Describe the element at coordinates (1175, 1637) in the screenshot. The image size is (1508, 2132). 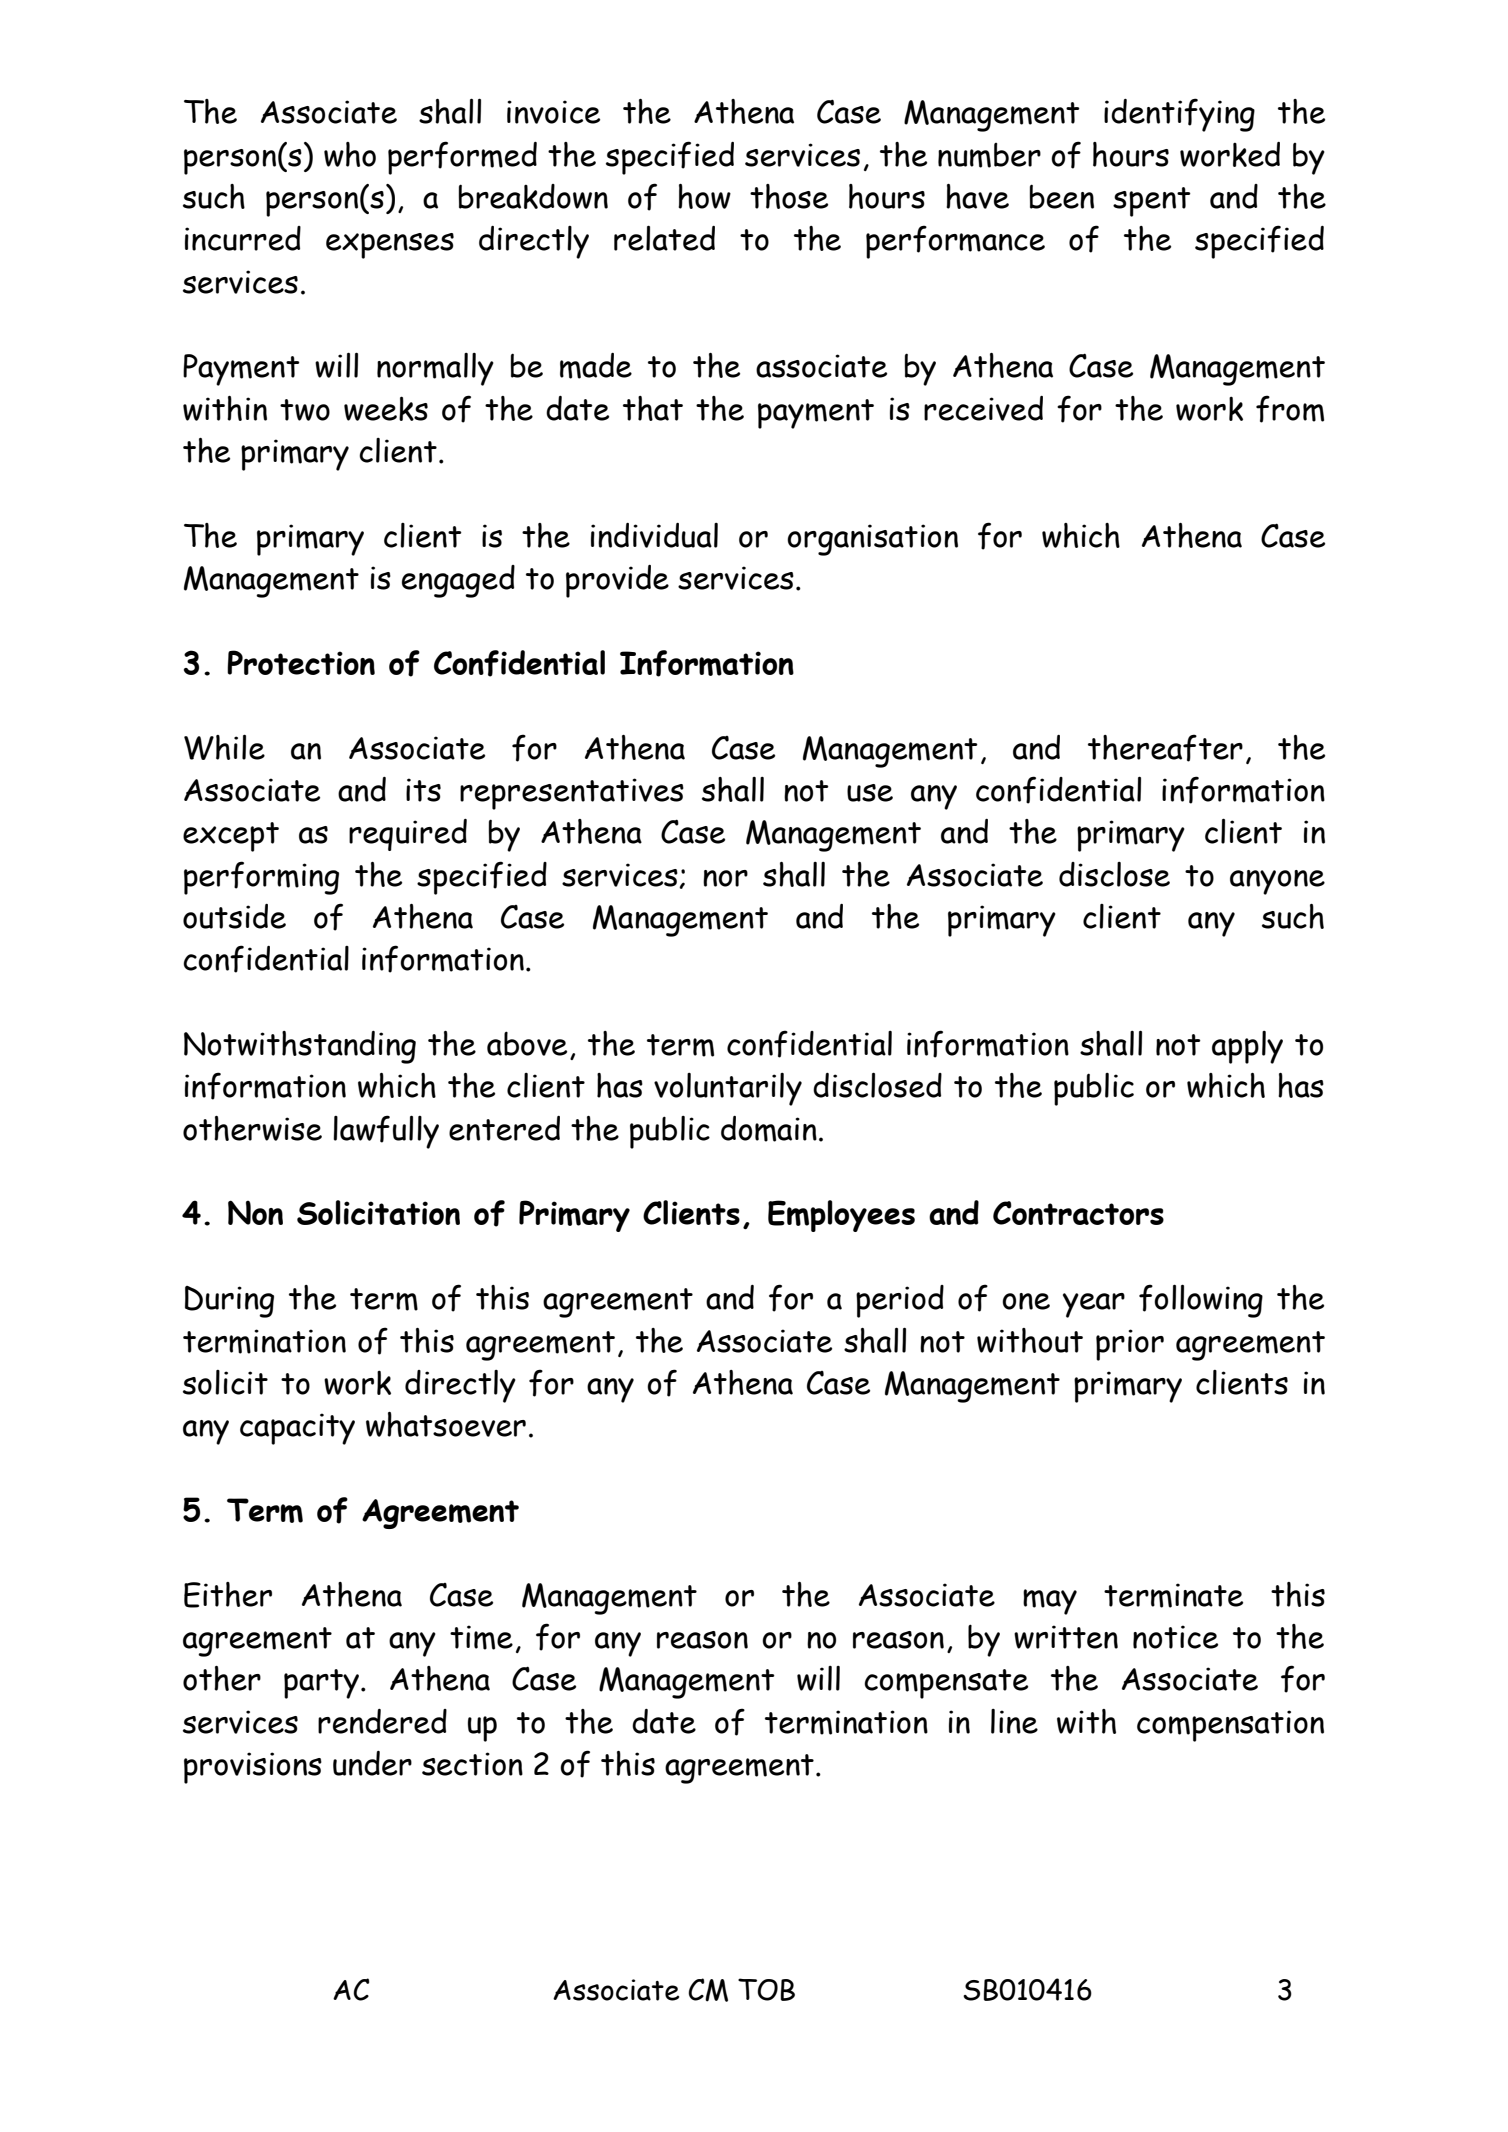
I see `notice` at that location.
